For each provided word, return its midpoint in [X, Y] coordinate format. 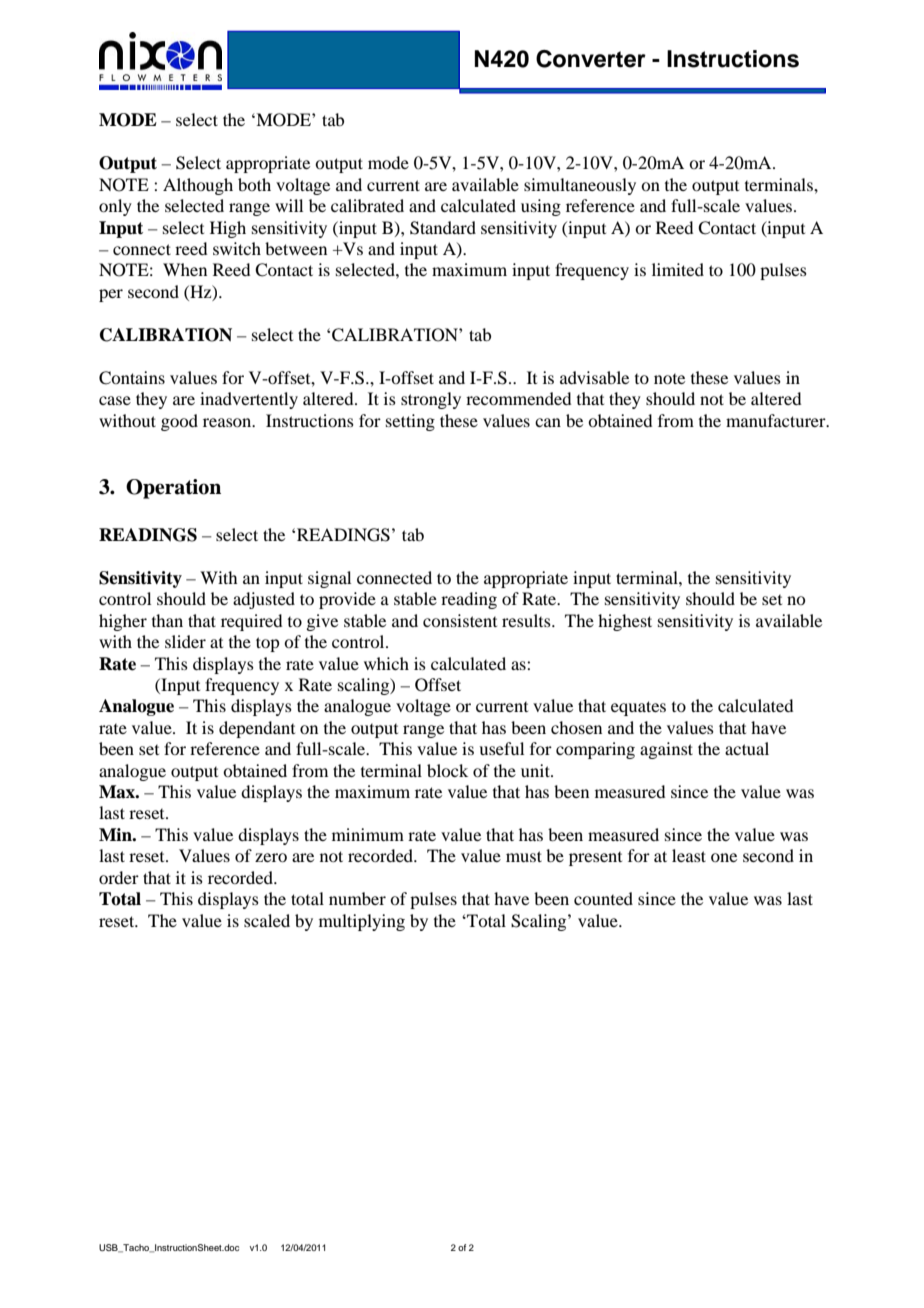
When [185, 269]
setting [410, 422]
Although [198, 186]
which [386, 663]
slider [185, 641]
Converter [591, 59]
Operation [173, 489]
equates [638, 708]
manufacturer [777, 420]
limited [678, 269]
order [119, 877]
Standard [443, 228]
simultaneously [580, 186]
